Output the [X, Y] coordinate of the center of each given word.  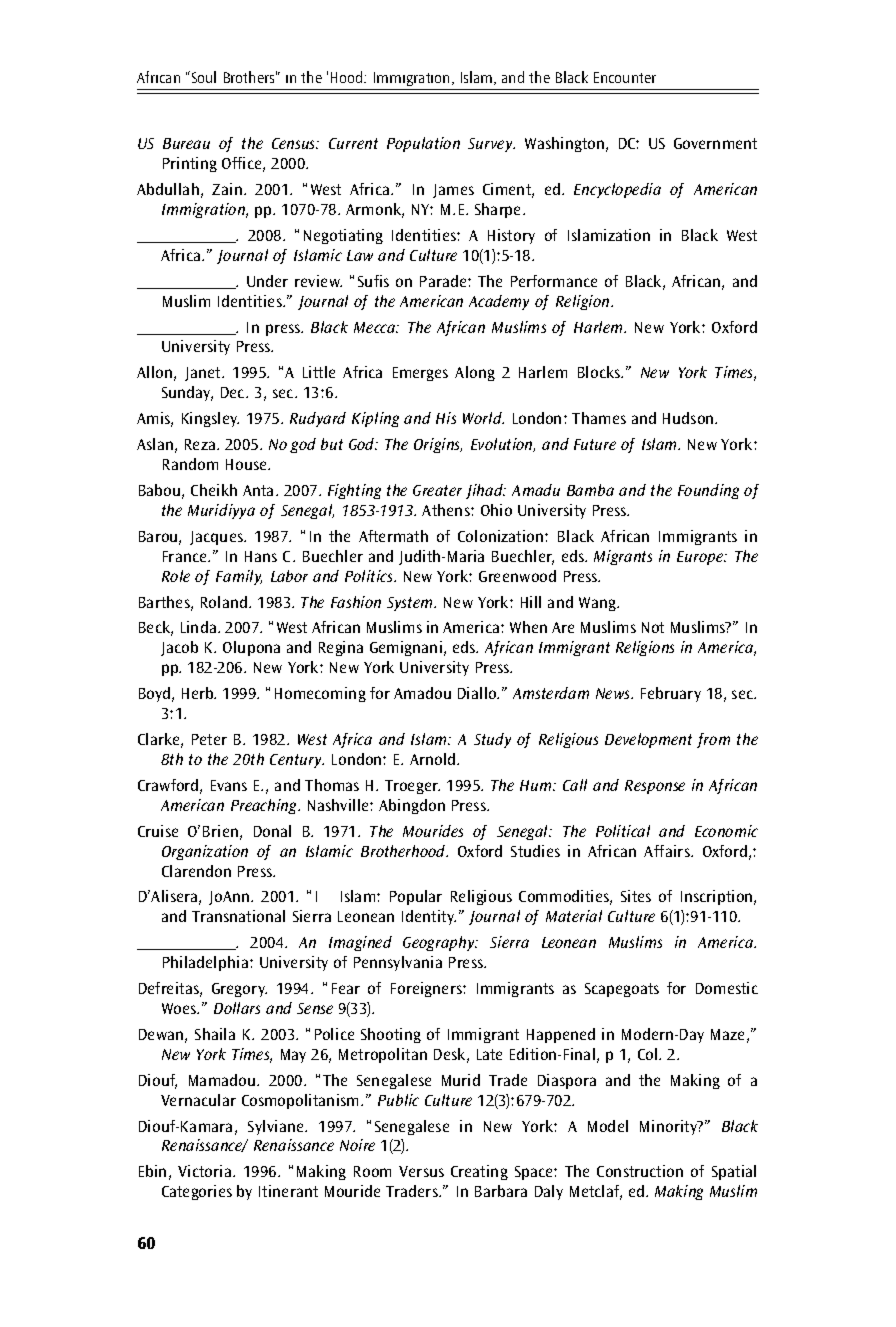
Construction [640, 1171]
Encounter [625, 77]
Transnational [238, 916]
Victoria [206, 1171]
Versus [421, 1171]
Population [423, 144]
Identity [429, 917]
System [411, 604]
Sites [636, 896]
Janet [204, 374]
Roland [224, 602]
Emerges [420, 374]
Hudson [689, 418]
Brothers [250, 77]
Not [653, 627]
